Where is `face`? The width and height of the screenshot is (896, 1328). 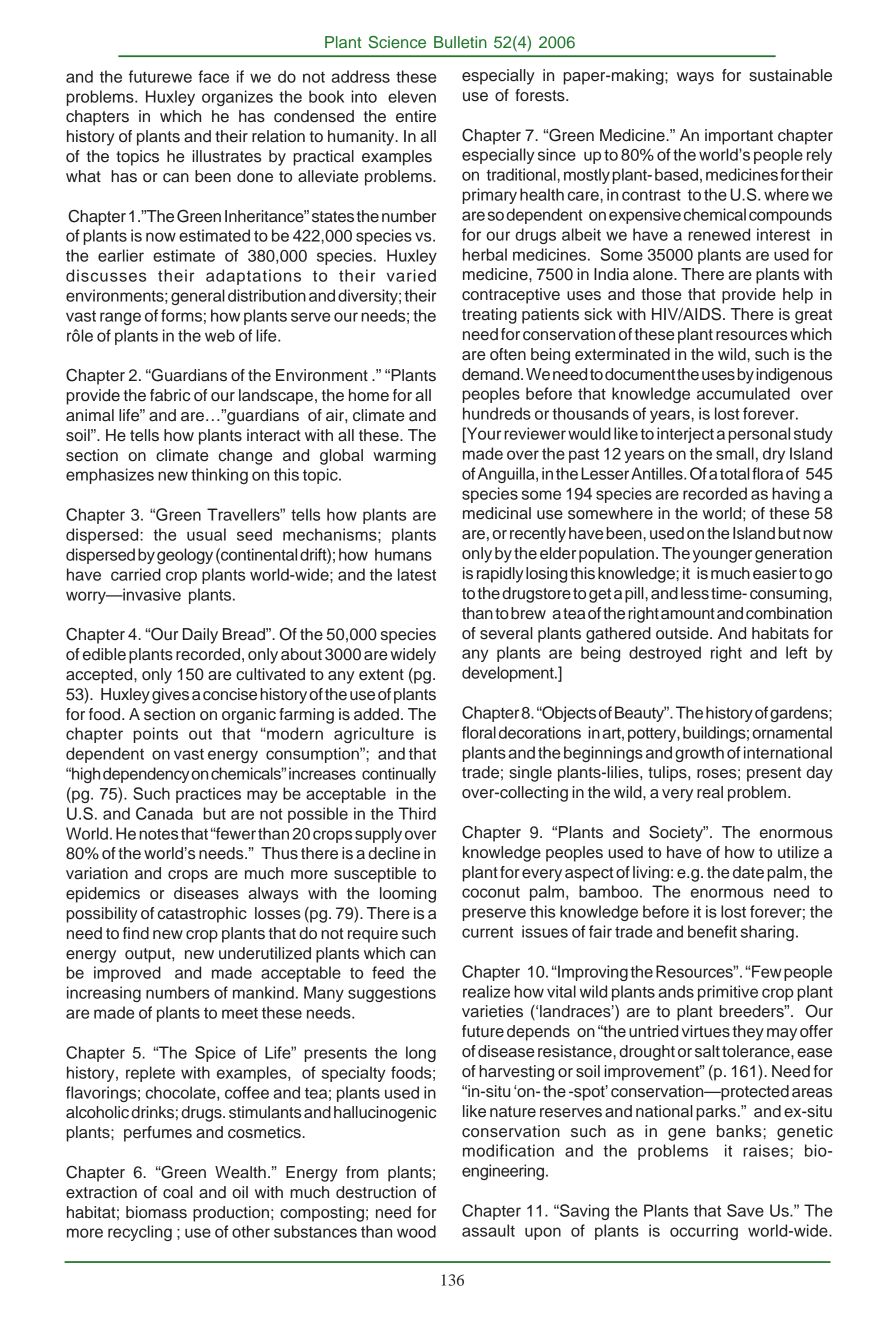
face is located at coordinates (213, 76).
